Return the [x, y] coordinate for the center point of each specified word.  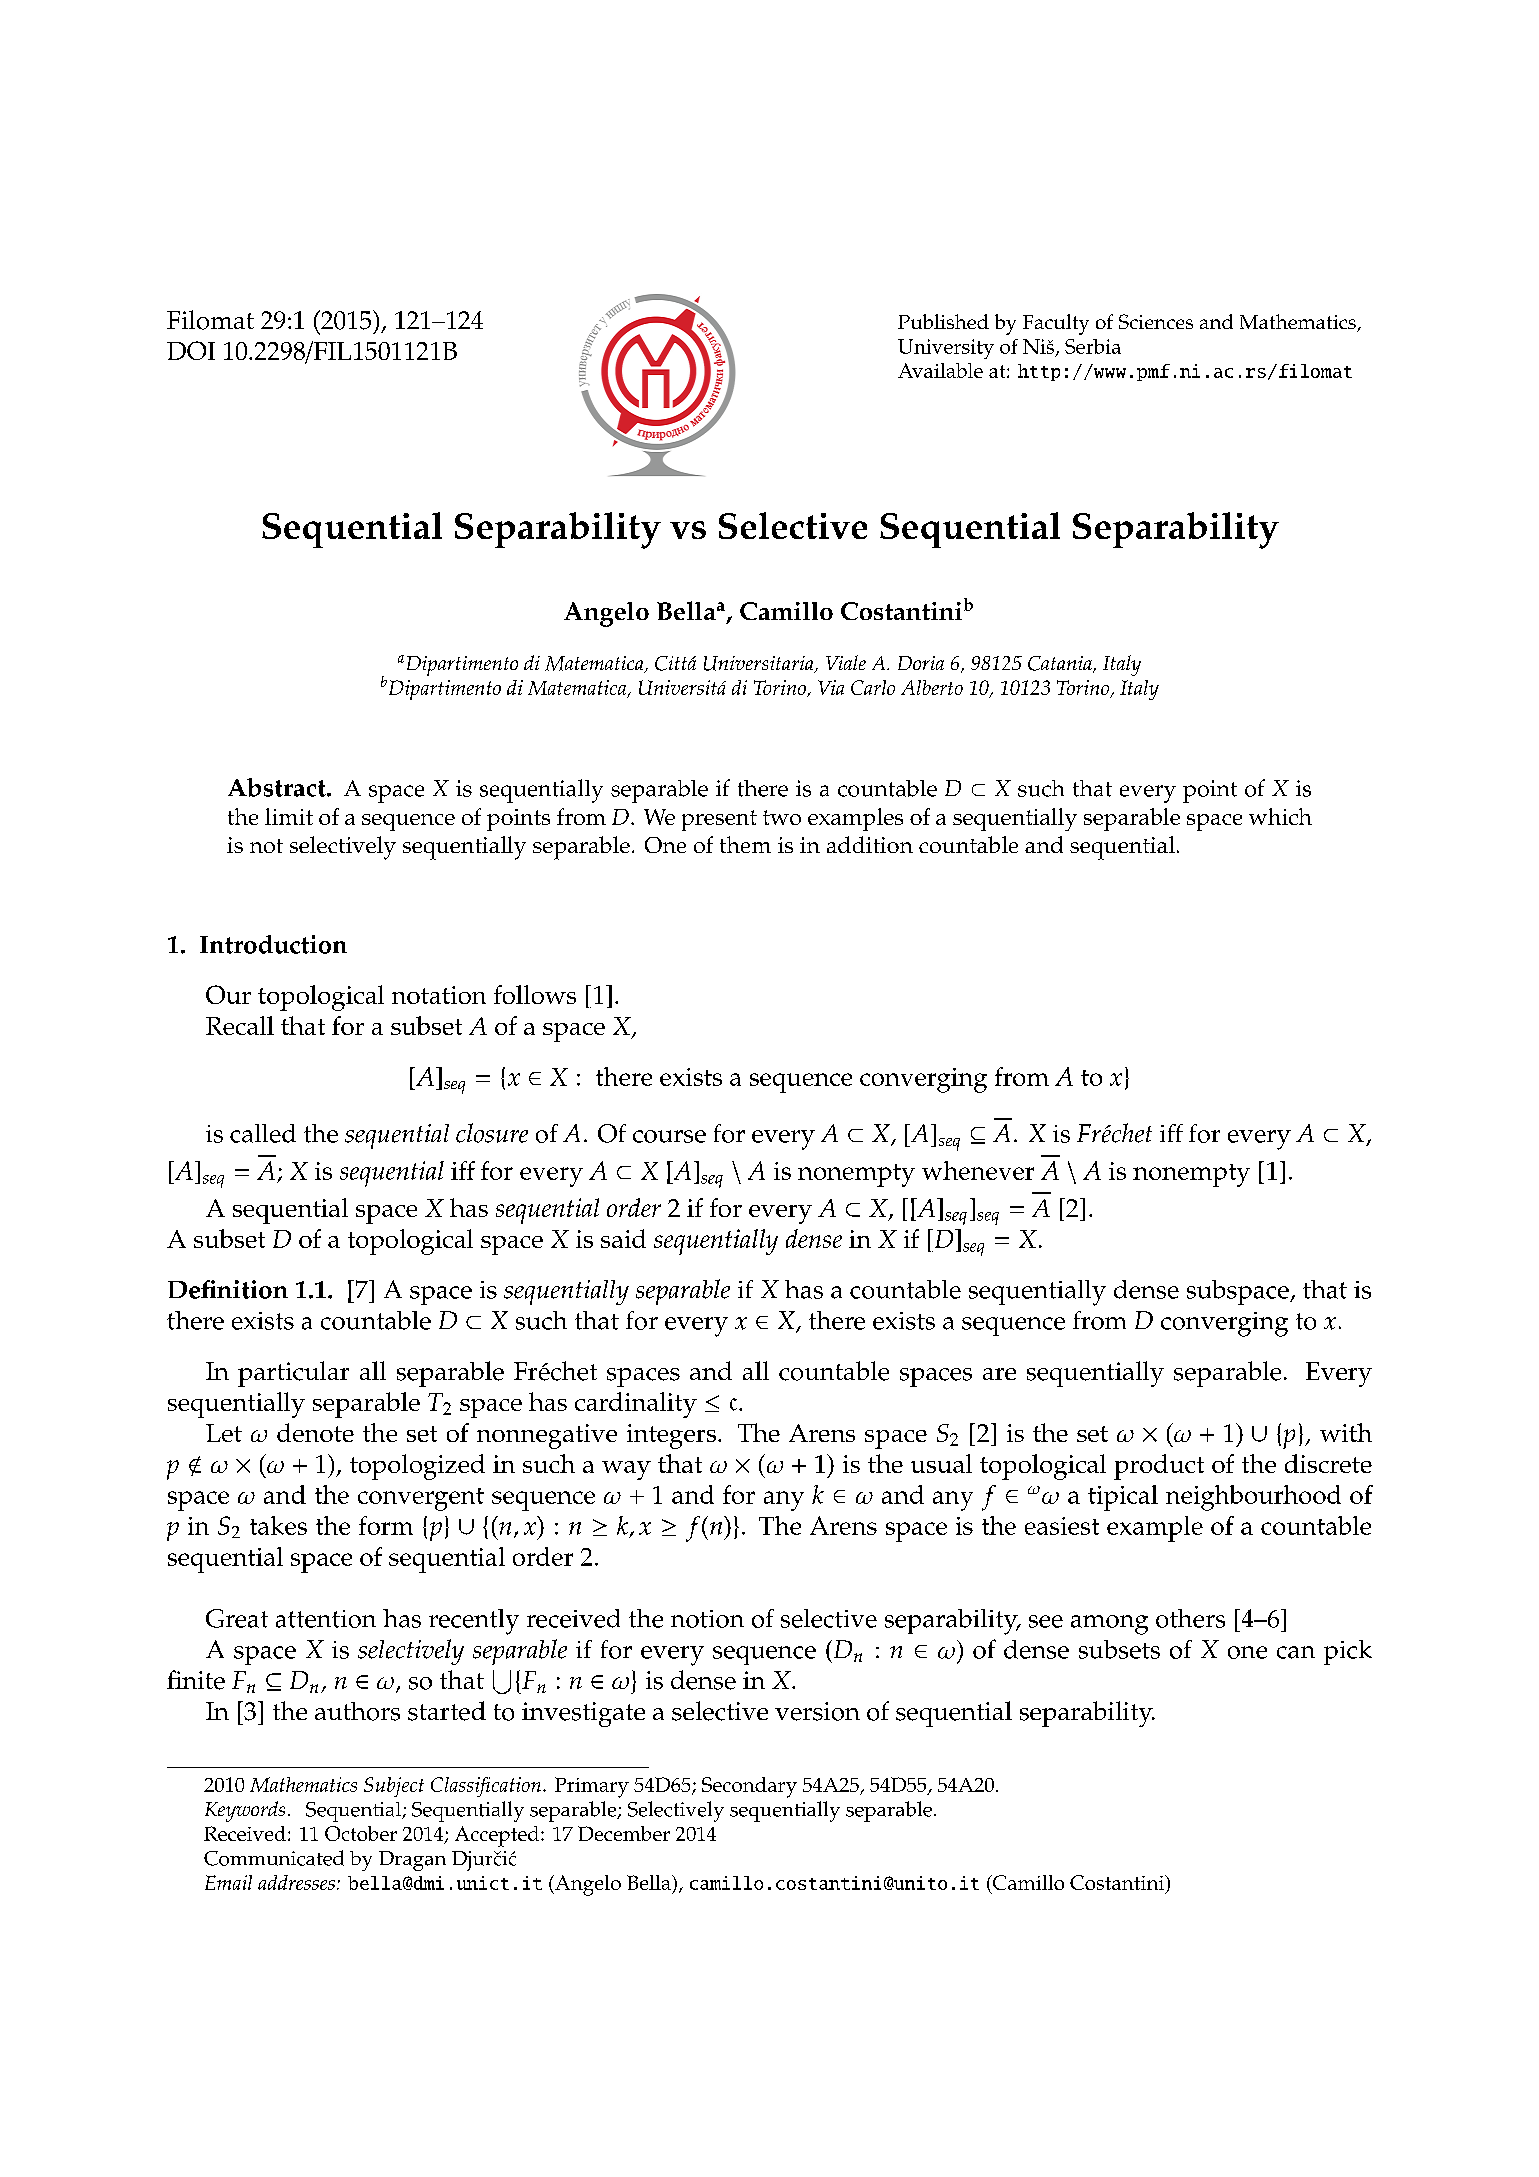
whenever [978, 1170]
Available [940, 370]
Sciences [1156, 321]
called [263, 1133]
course [669, 1136]
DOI [191, 350]
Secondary [749, 1787]
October [361, 1833]
